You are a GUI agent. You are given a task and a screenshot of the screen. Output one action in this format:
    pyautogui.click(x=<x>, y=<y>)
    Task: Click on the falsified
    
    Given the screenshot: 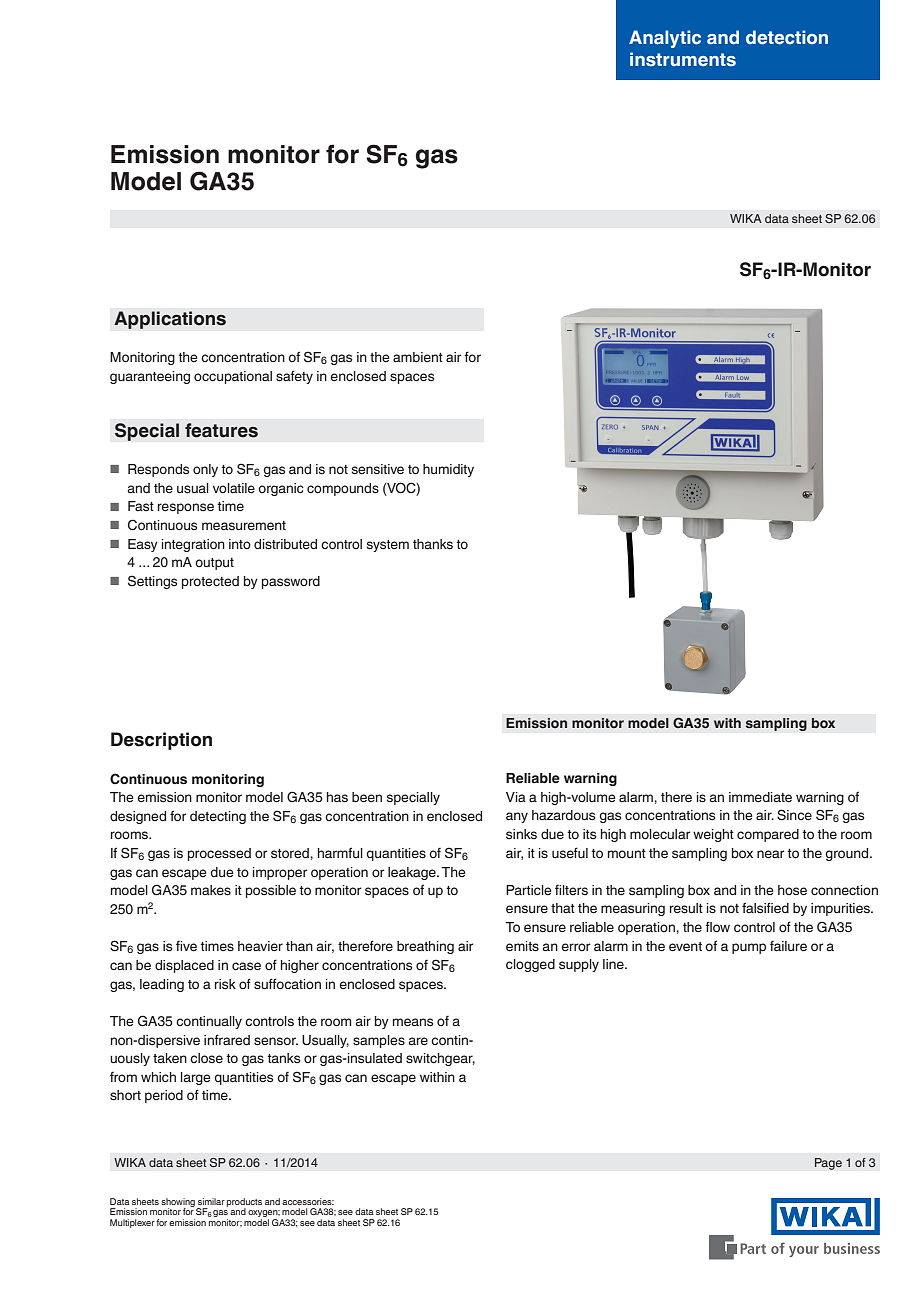 What is the action you would take?
    pyautogui.click(x=765, y=908)
